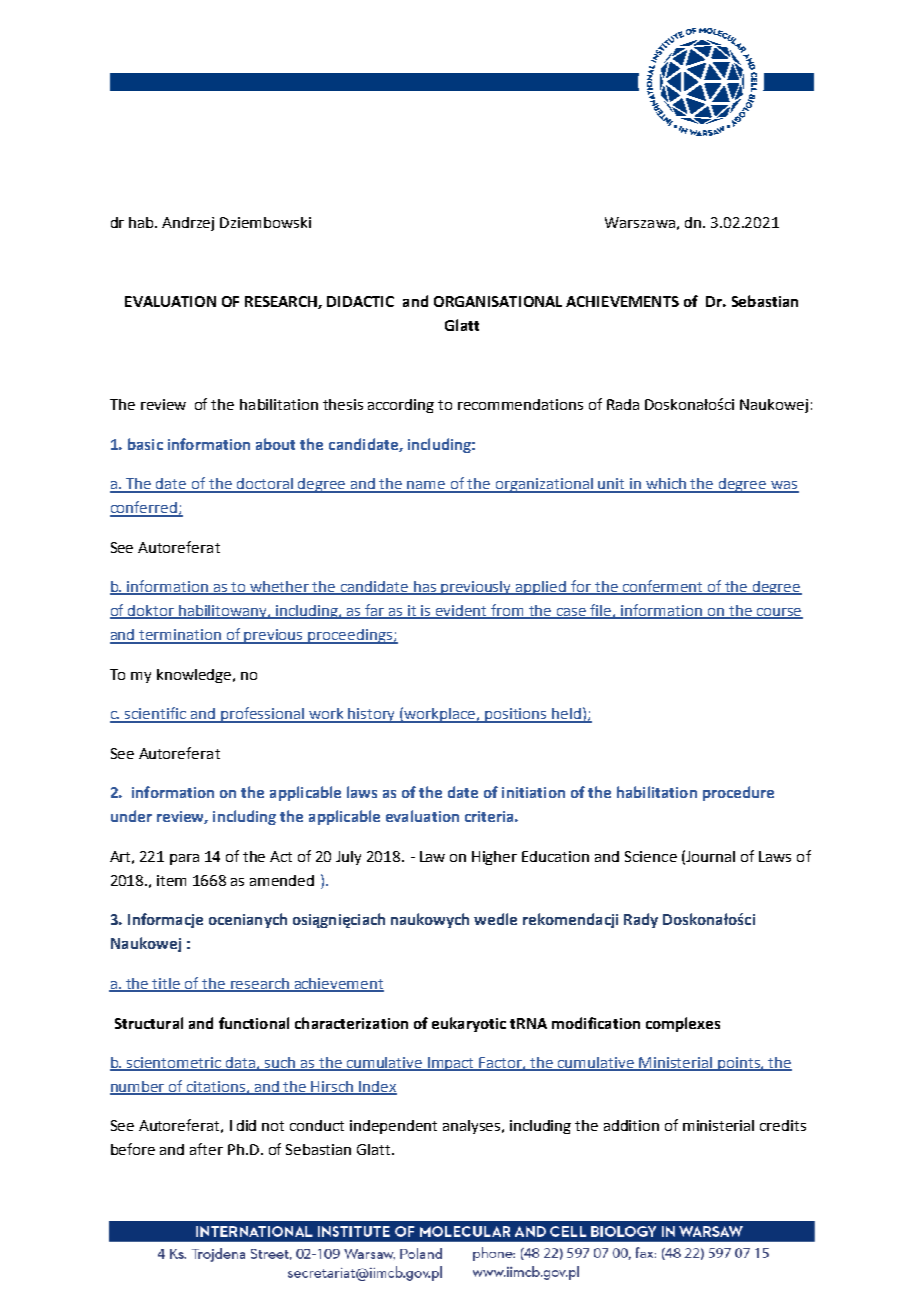  Describe the element at coordinates (473, 1127) in the page. I see `analyses` at that location.
